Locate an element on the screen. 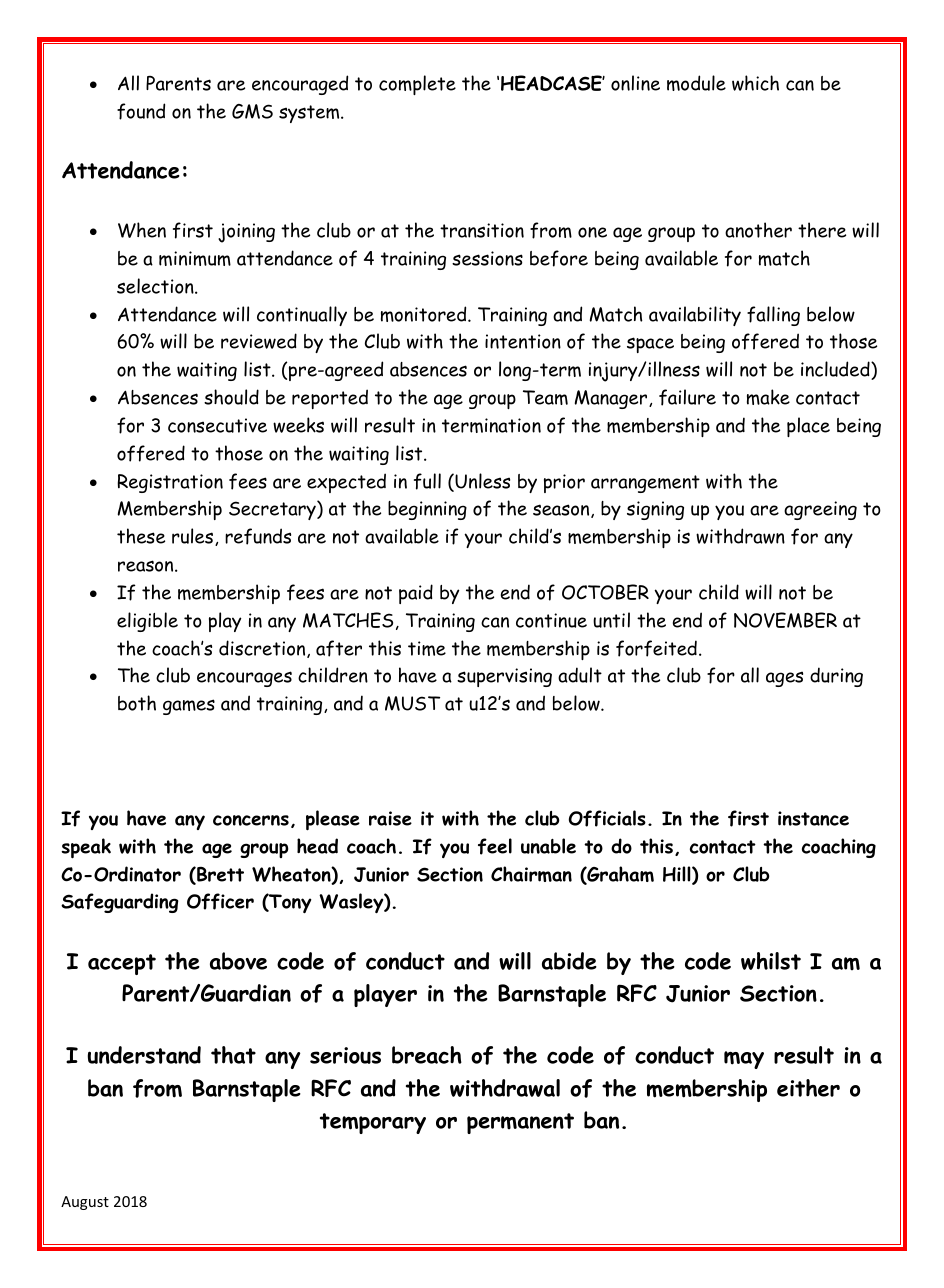 This screenshot has height=1288, width=944. Unless is located at coordinates (481, 482).
